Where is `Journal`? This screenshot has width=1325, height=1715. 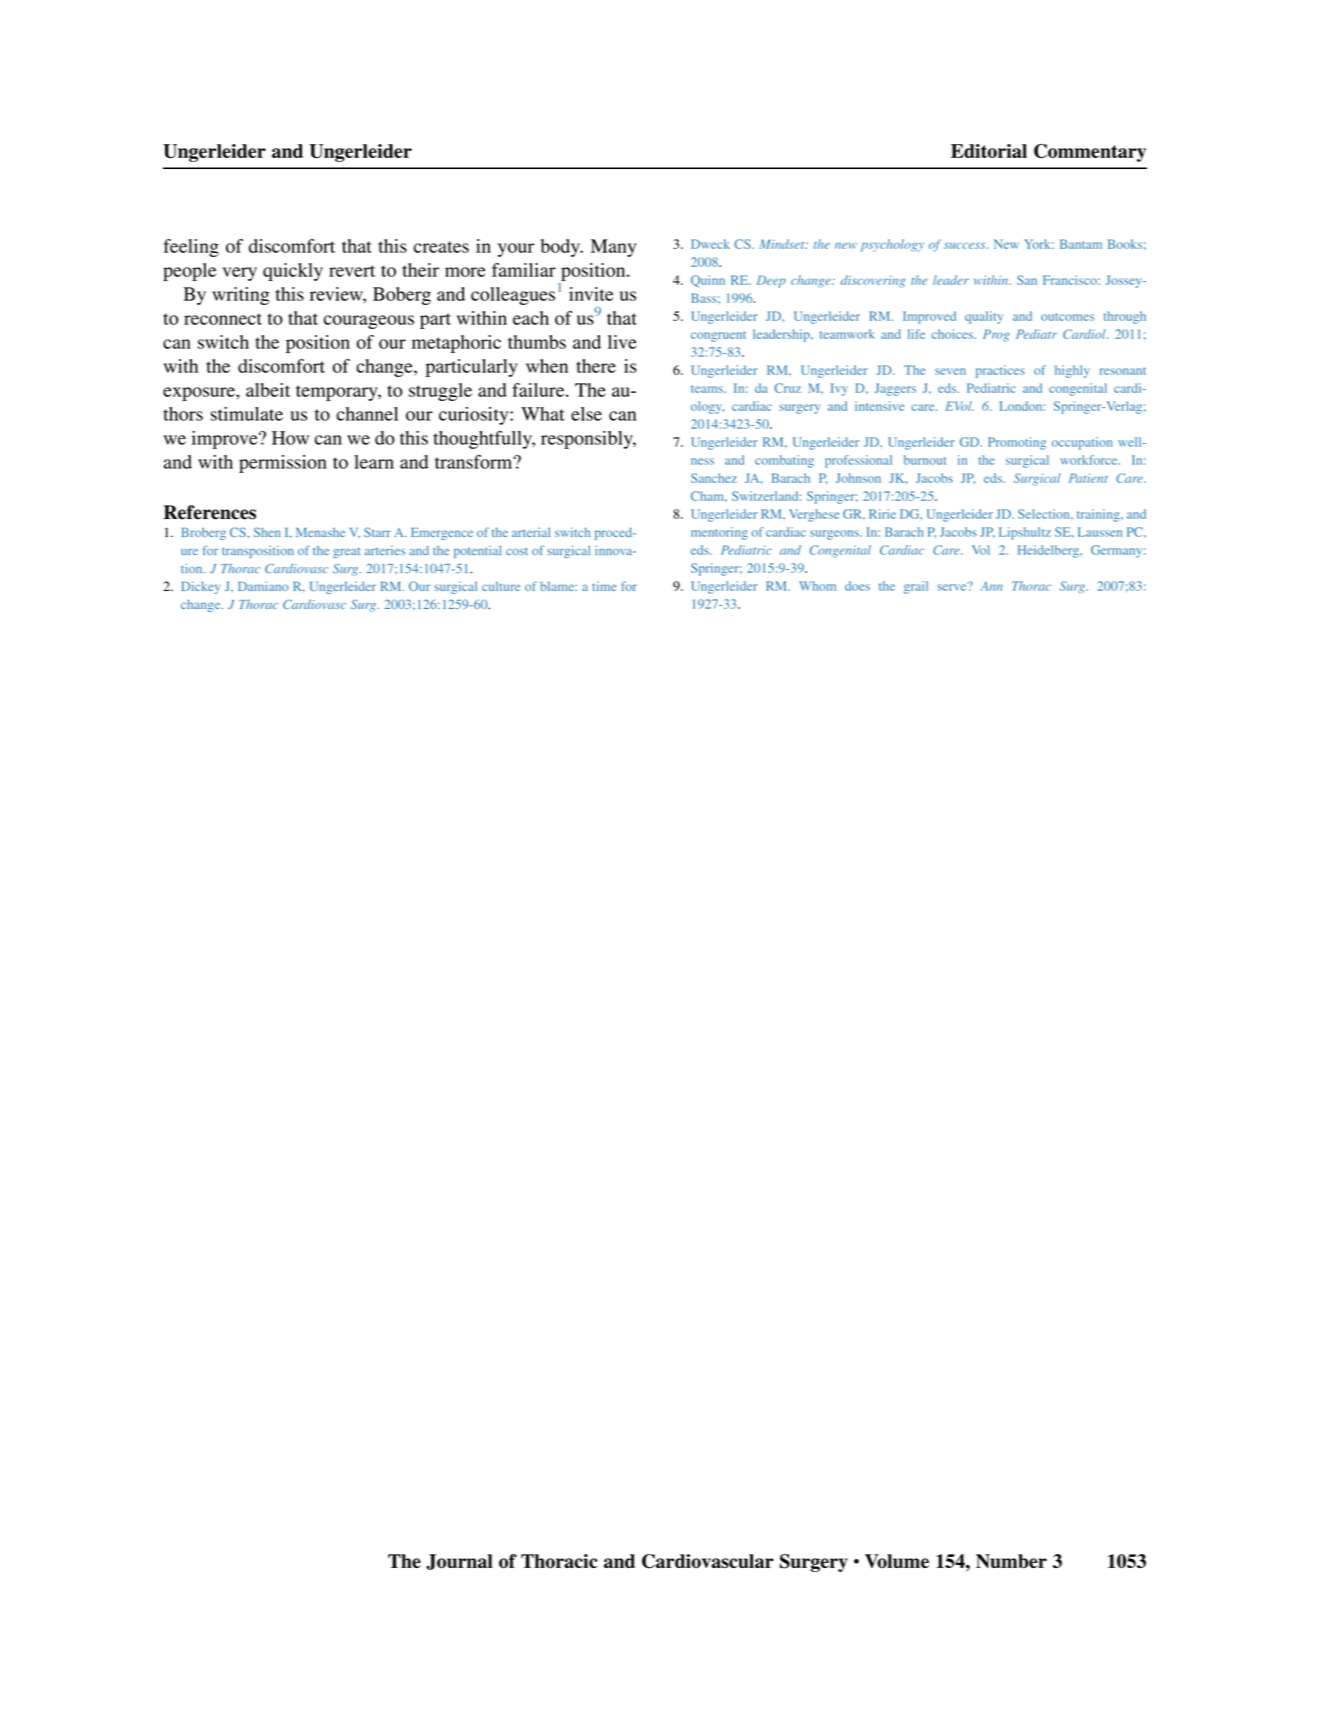 Journal is located at coordinates (459, 1562).
